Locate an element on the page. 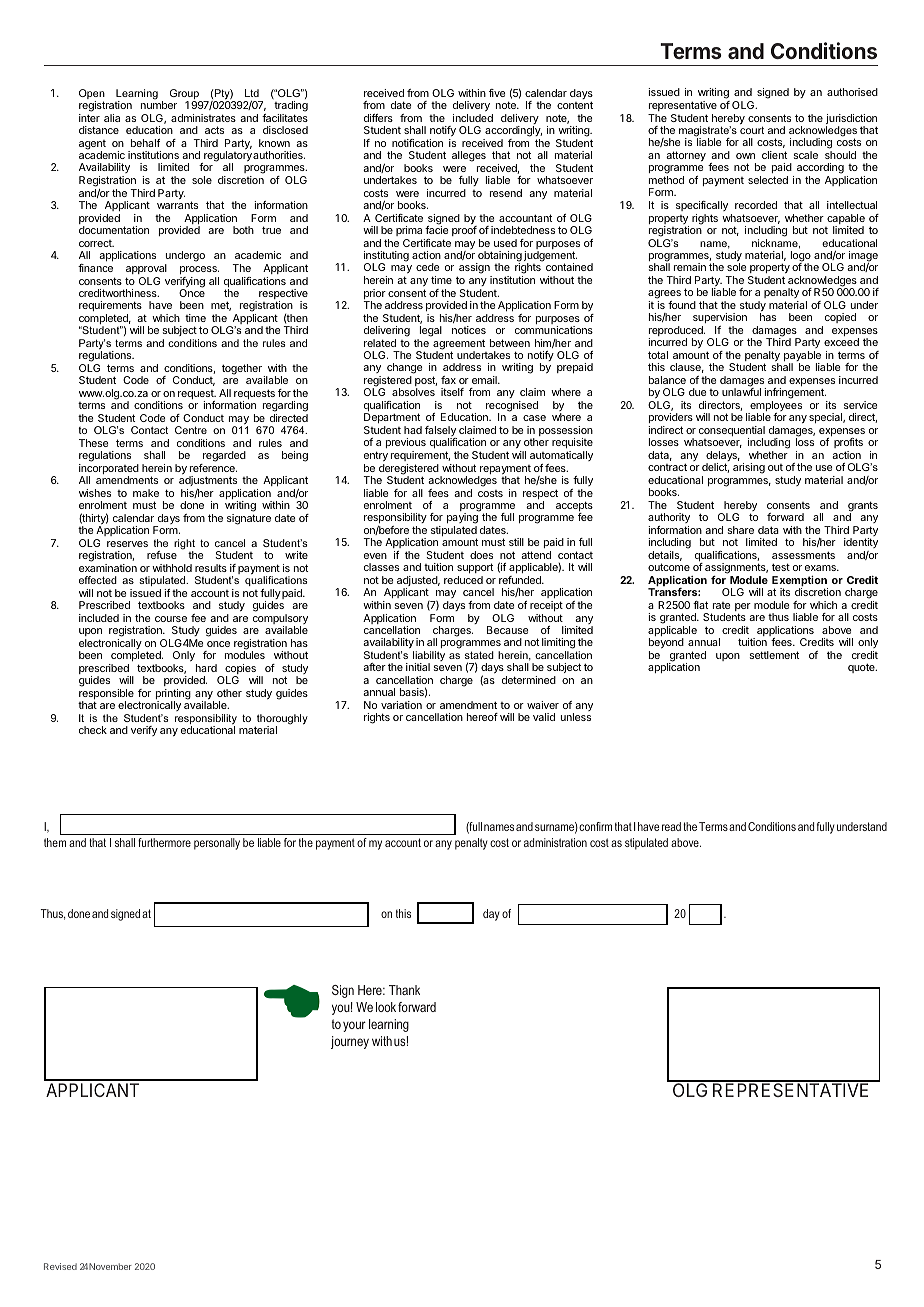 This image has width=924, height=1307. look is located at coordinates (386, 1007).
